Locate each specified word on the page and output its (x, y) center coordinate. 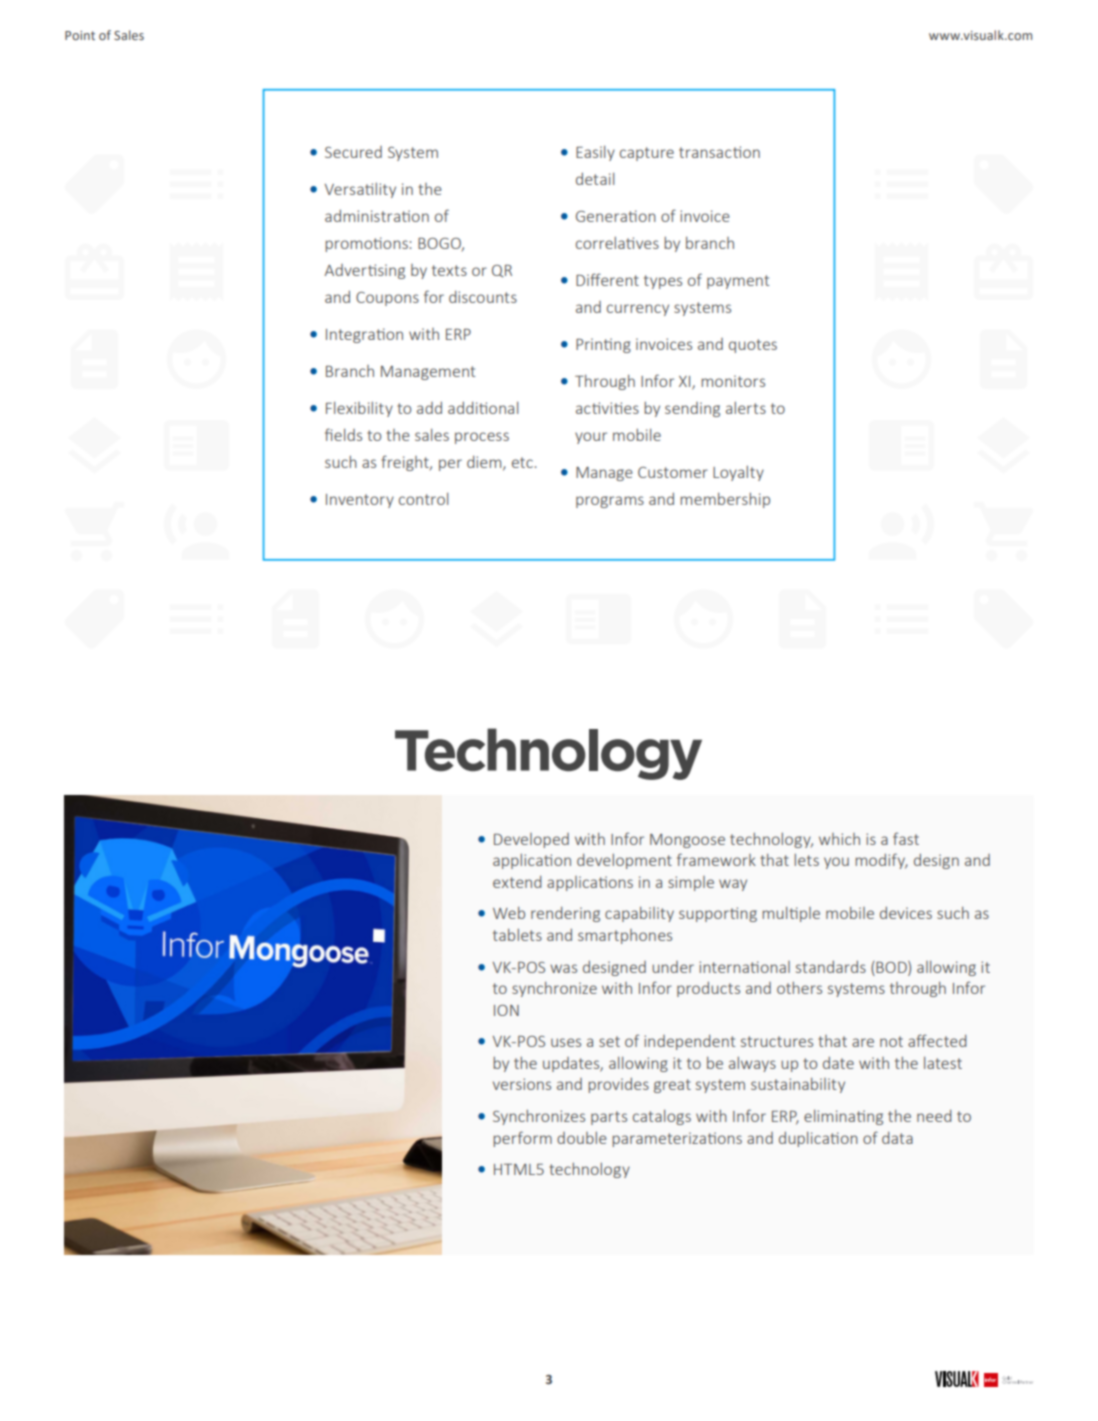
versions (522, 1084)
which (839, 839)
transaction (719, 152)
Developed (531, 840)
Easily (595, 153)
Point (80, 35)
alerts (746, 408)
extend (517, 882)
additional (483, 408)
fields (343, 434)
